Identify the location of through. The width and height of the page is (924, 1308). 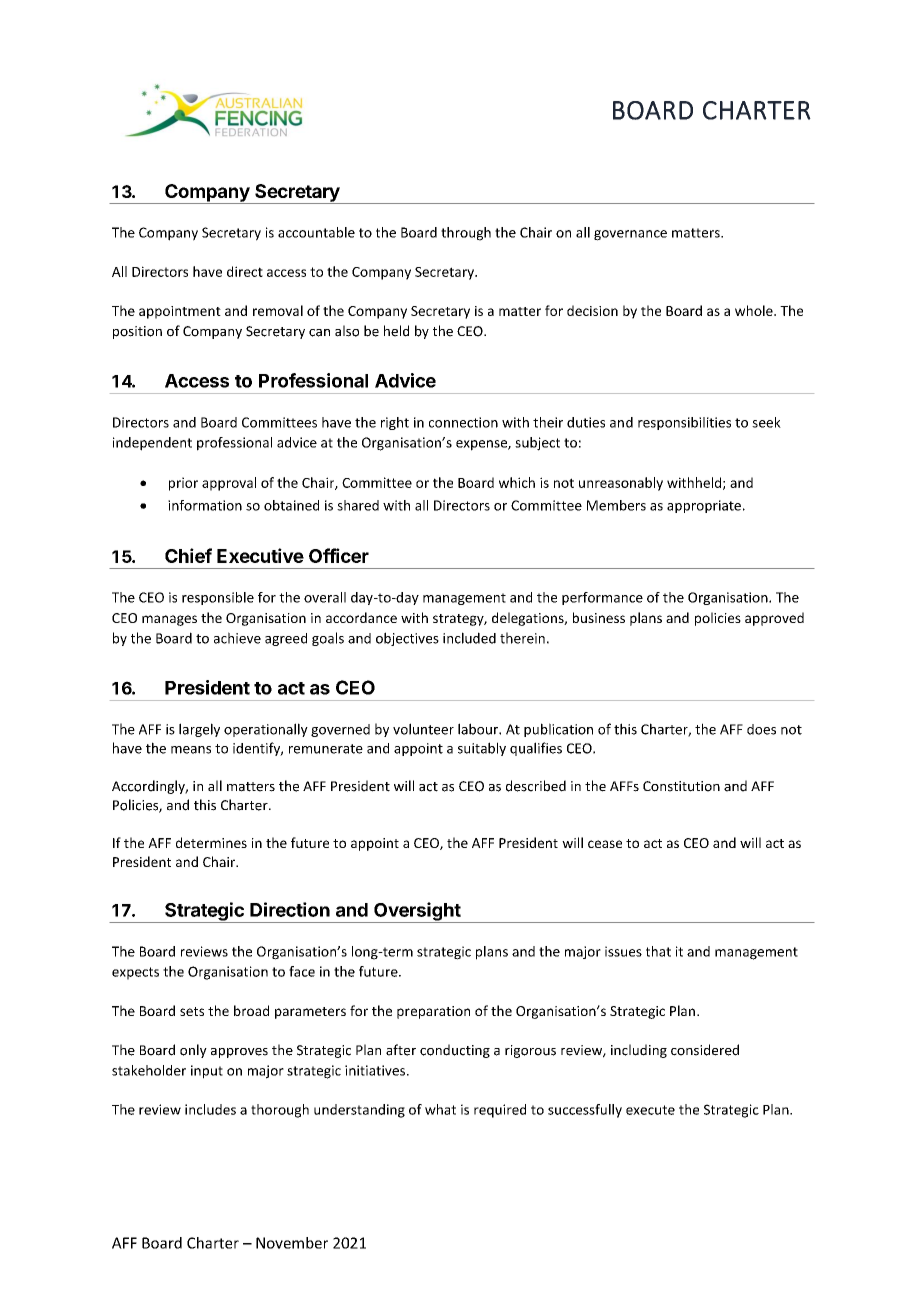
(466, 234).
